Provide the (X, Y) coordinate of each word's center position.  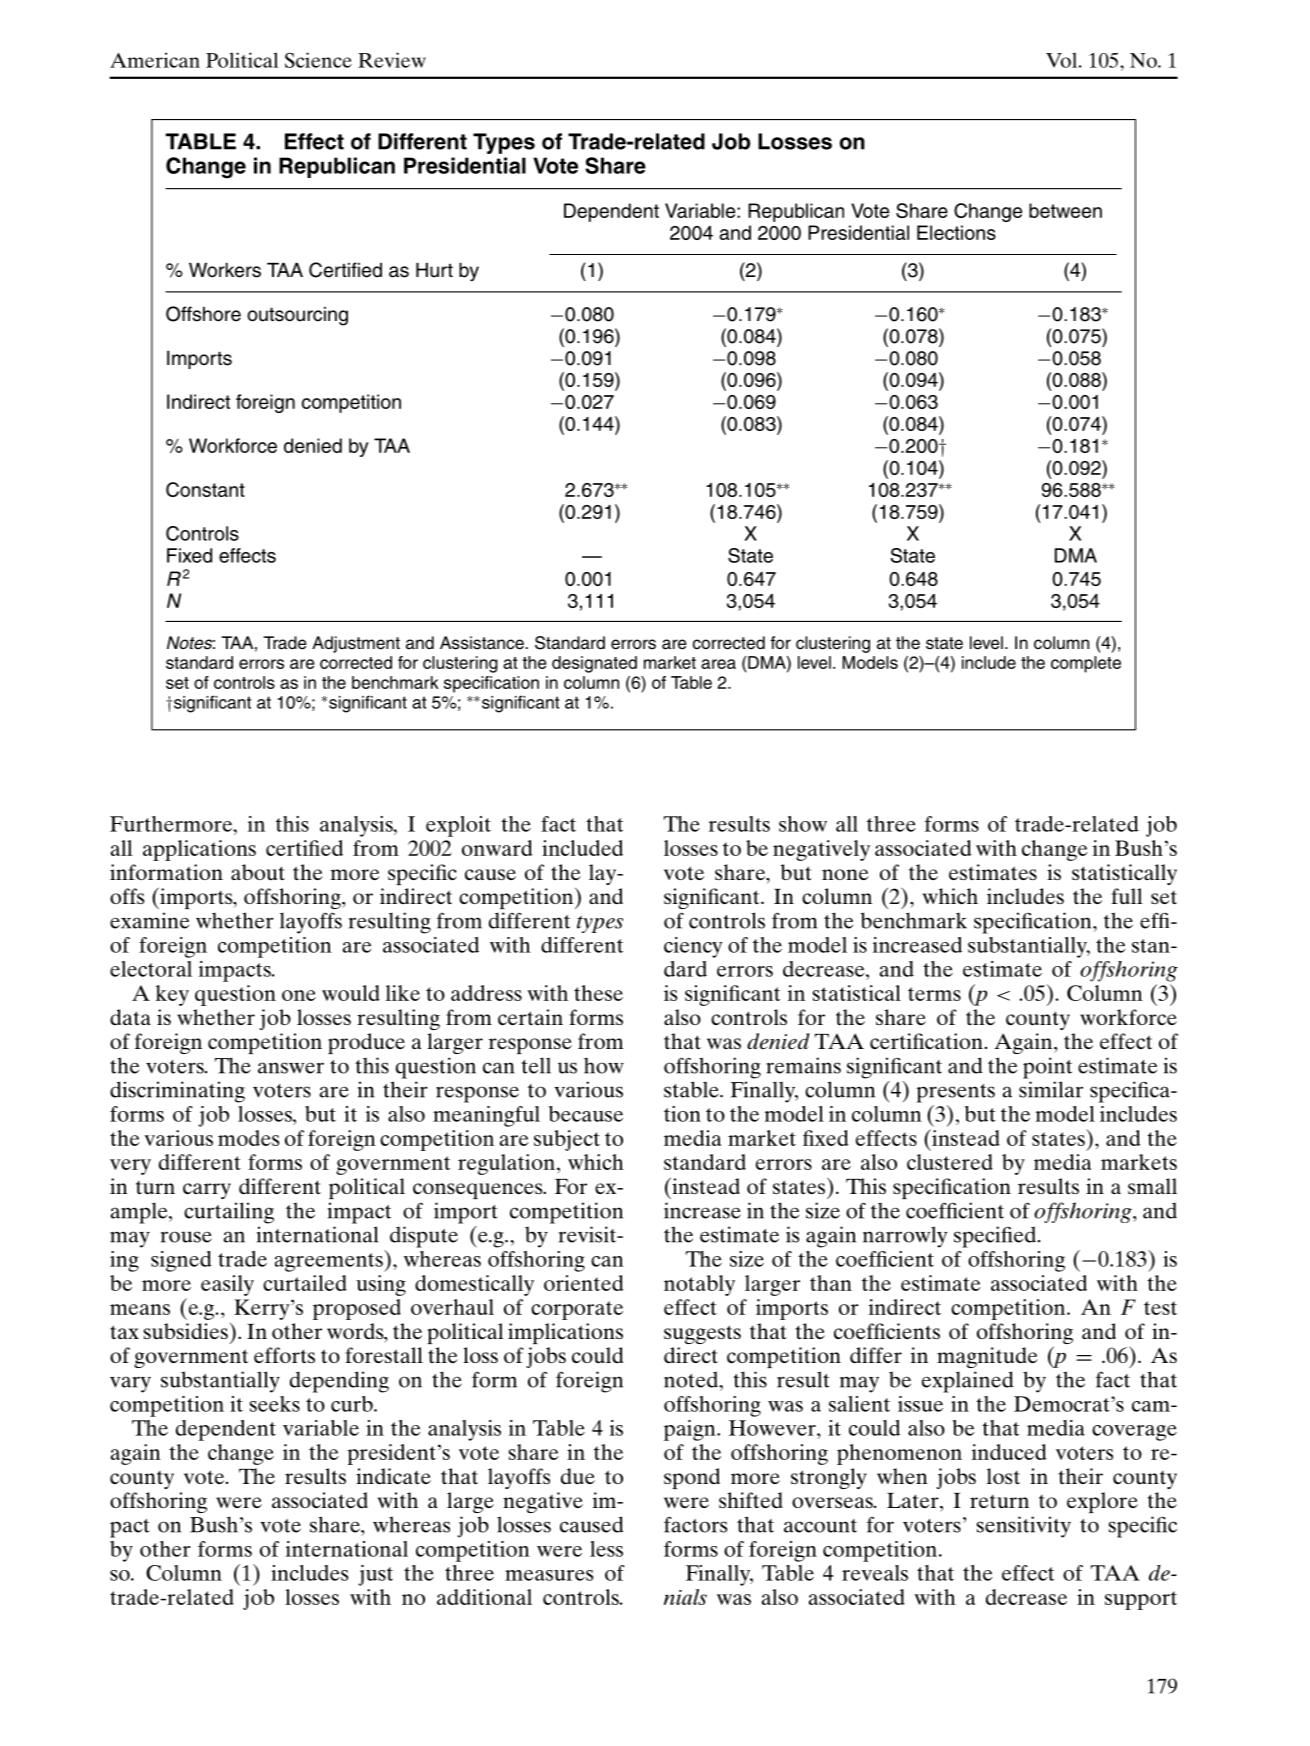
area (718, 664)
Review (392, 60)
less (606, 1549)
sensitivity (1023, 1527)
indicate (393, 1476)
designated (594, 664)
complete (1086, 664)
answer (291, 1068)
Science (318, 60)
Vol (1063, 60)
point (1047, 1068)
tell (536, 1065)
